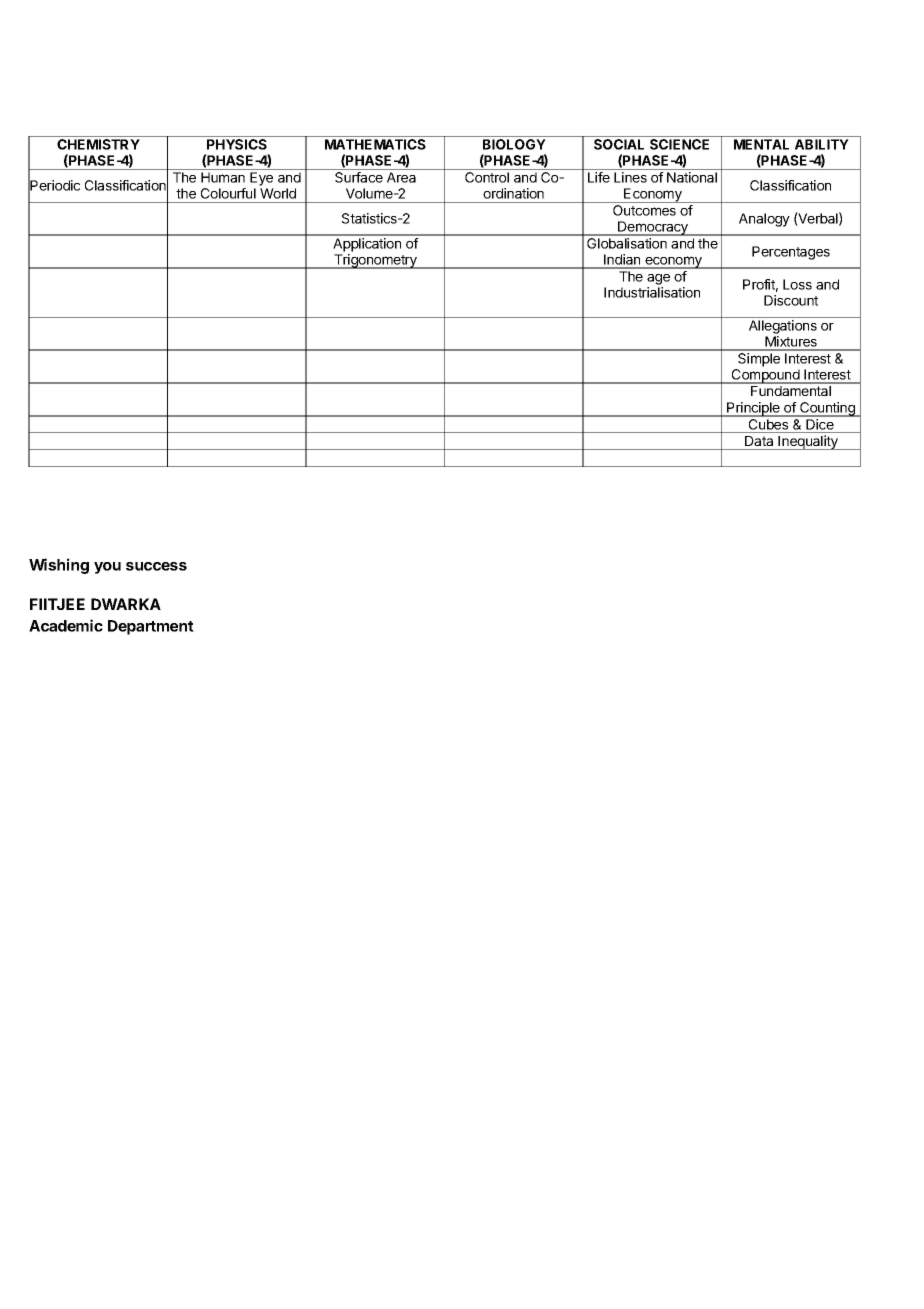 This page has height=1309, width=924. I want to click on Loss, so click(797, 284).
